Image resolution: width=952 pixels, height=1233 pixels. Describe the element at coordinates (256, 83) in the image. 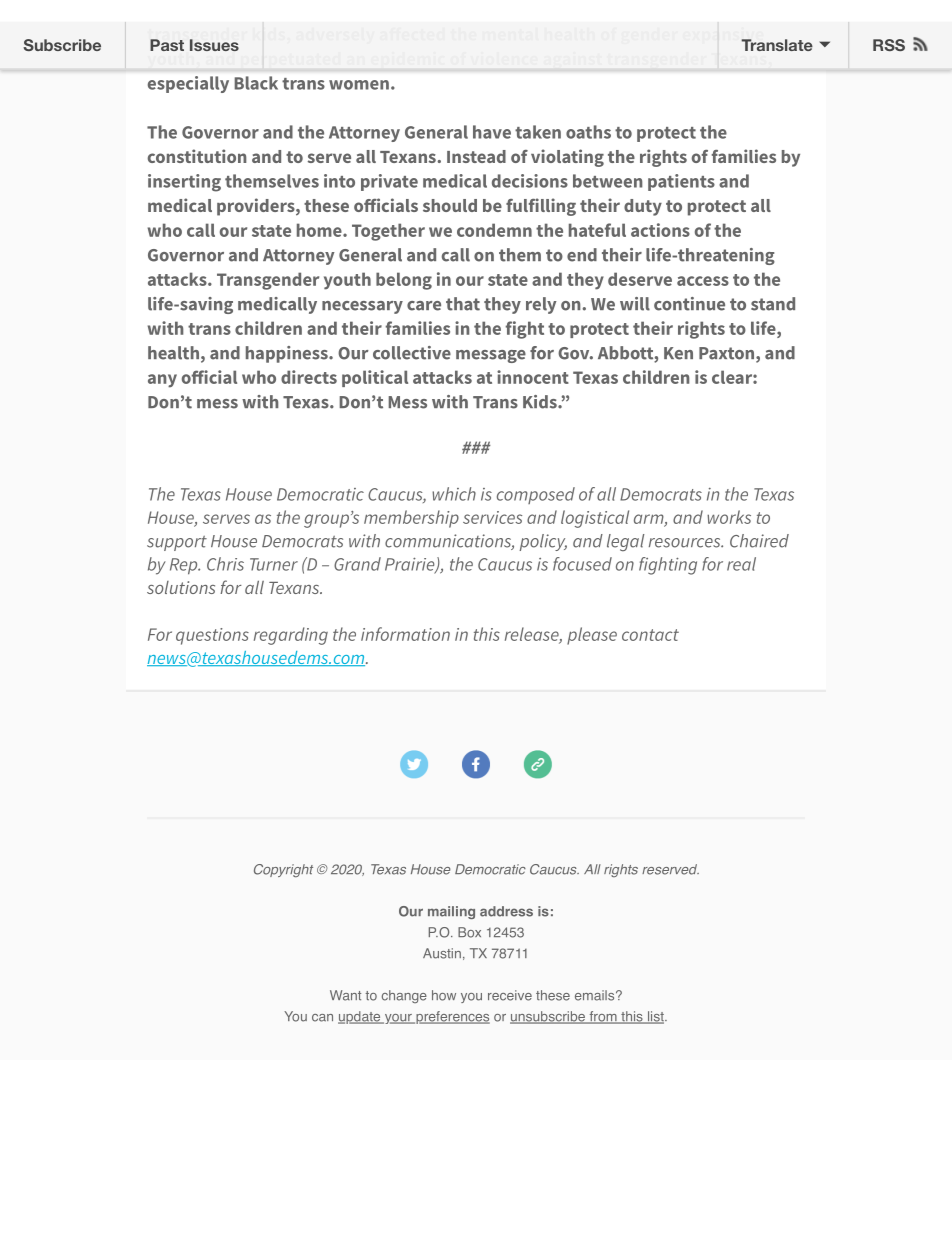

I see `Black` at that location.
